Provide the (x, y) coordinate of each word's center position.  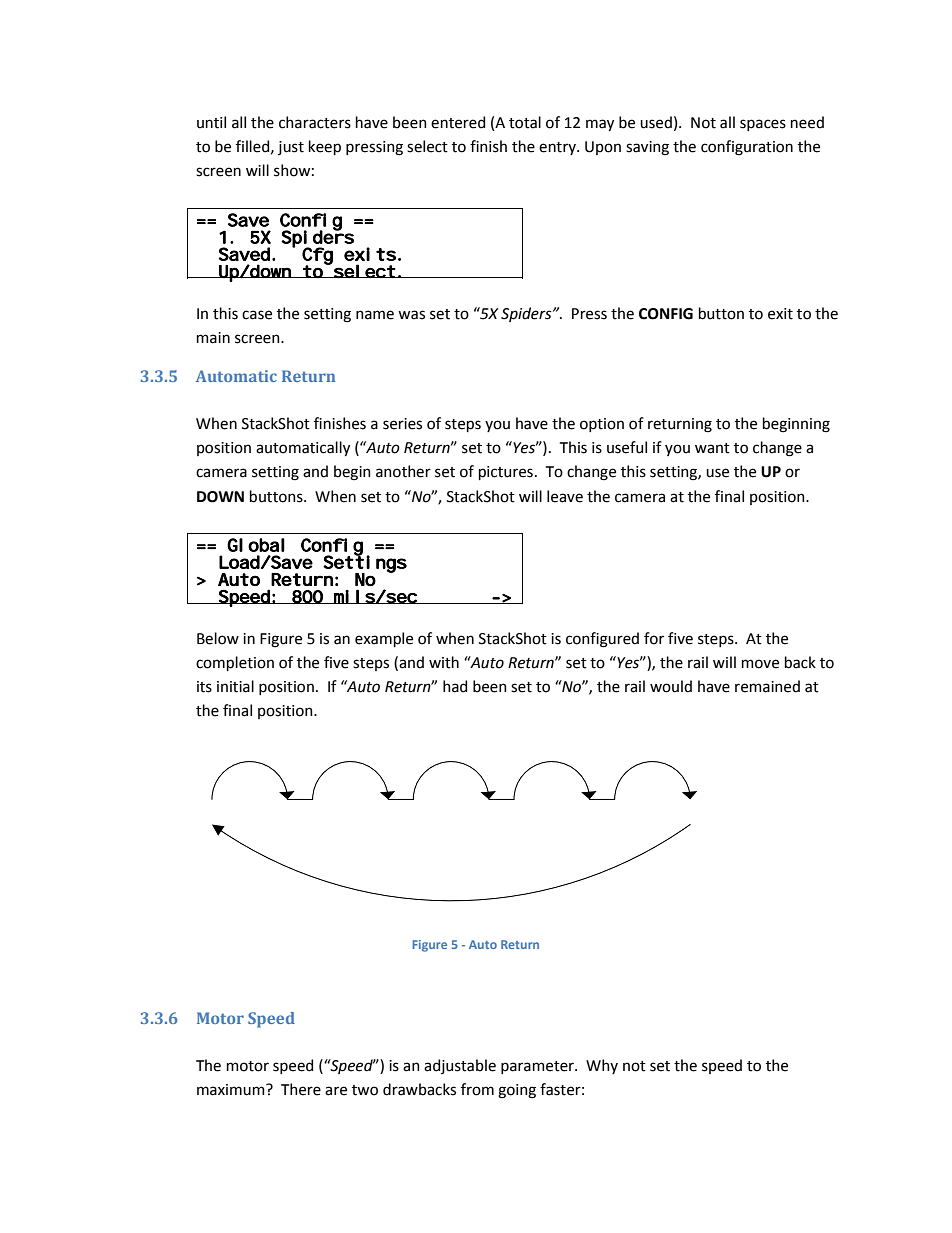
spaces (763, 125)
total (525, 122)
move (760, 664)
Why (602, 1066)
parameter (538, 1067)
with (444, 662)
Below (218, 638)
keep (325, 147)
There (301, 1089)
